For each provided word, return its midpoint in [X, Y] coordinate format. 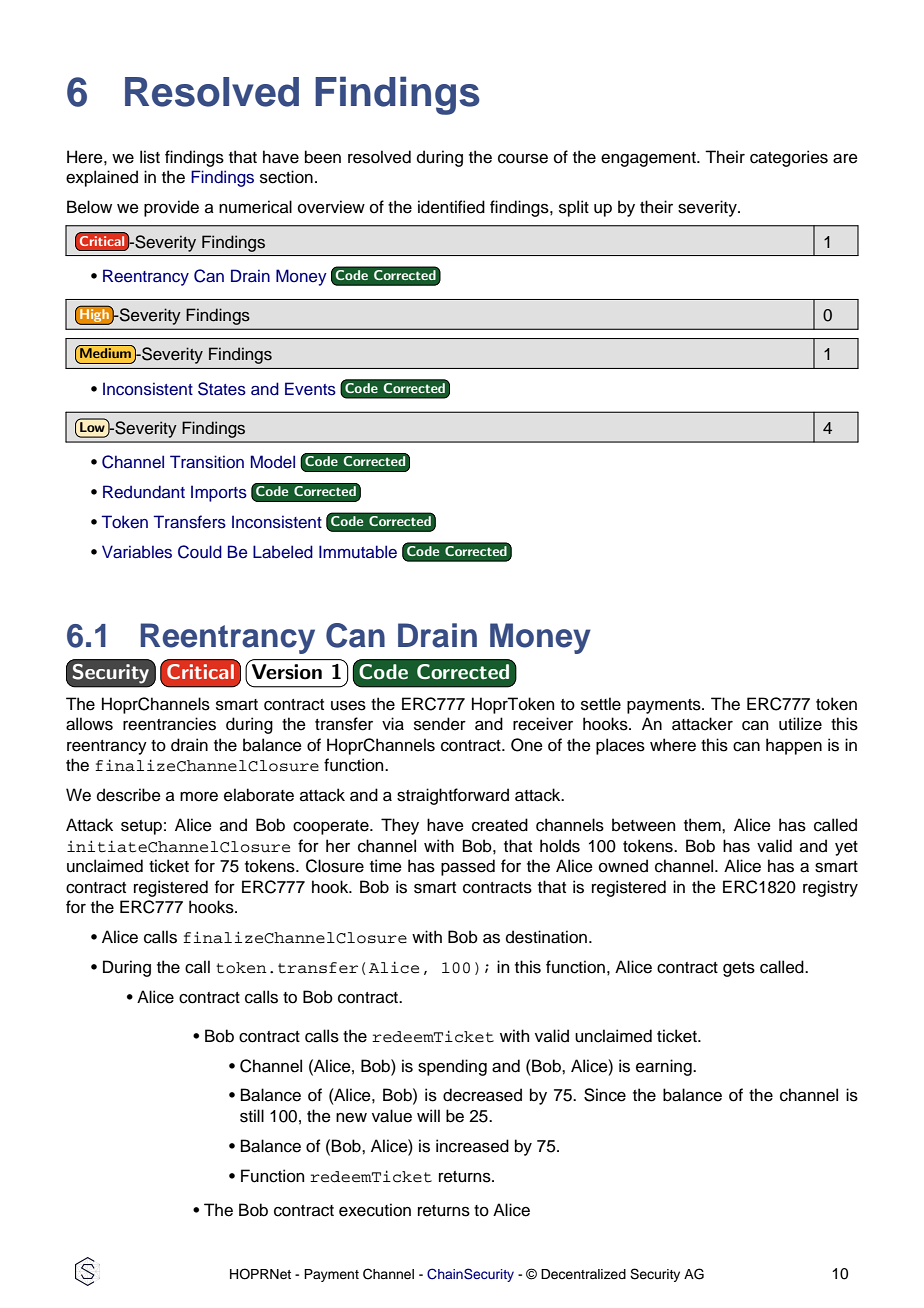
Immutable [358, 552]
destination [546, 937]
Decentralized [583, 1274]
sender [440, 724]
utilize [800, 724]
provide [171, 208]
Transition [207, 462]
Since [605, 1095]
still [252, 1116]
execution [375, 1210]
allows [89, 724]
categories [789, 158]
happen [794, 746]
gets [739, 969]
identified [451, 207]
